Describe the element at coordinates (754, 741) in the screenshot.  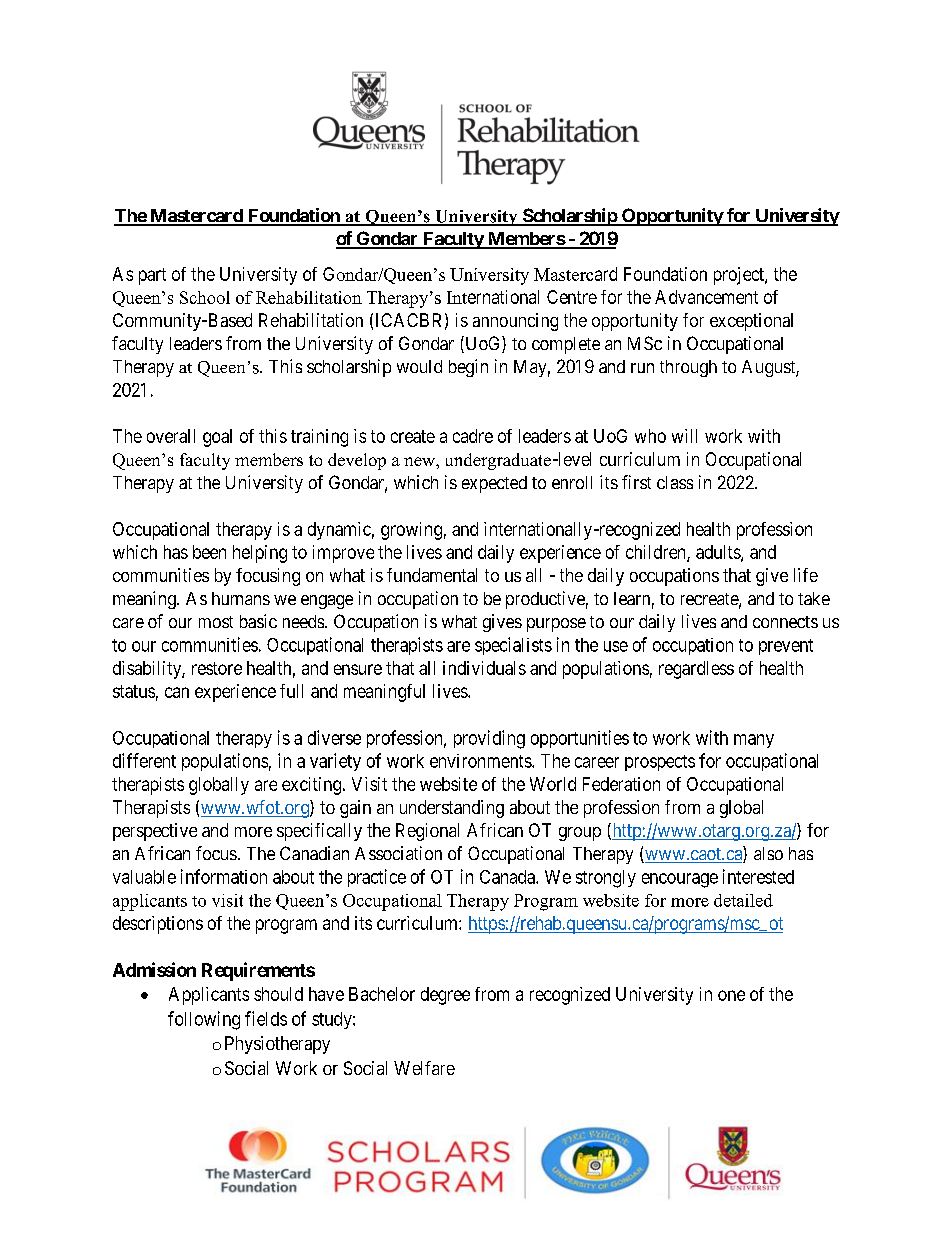
I see `many` at that location.
